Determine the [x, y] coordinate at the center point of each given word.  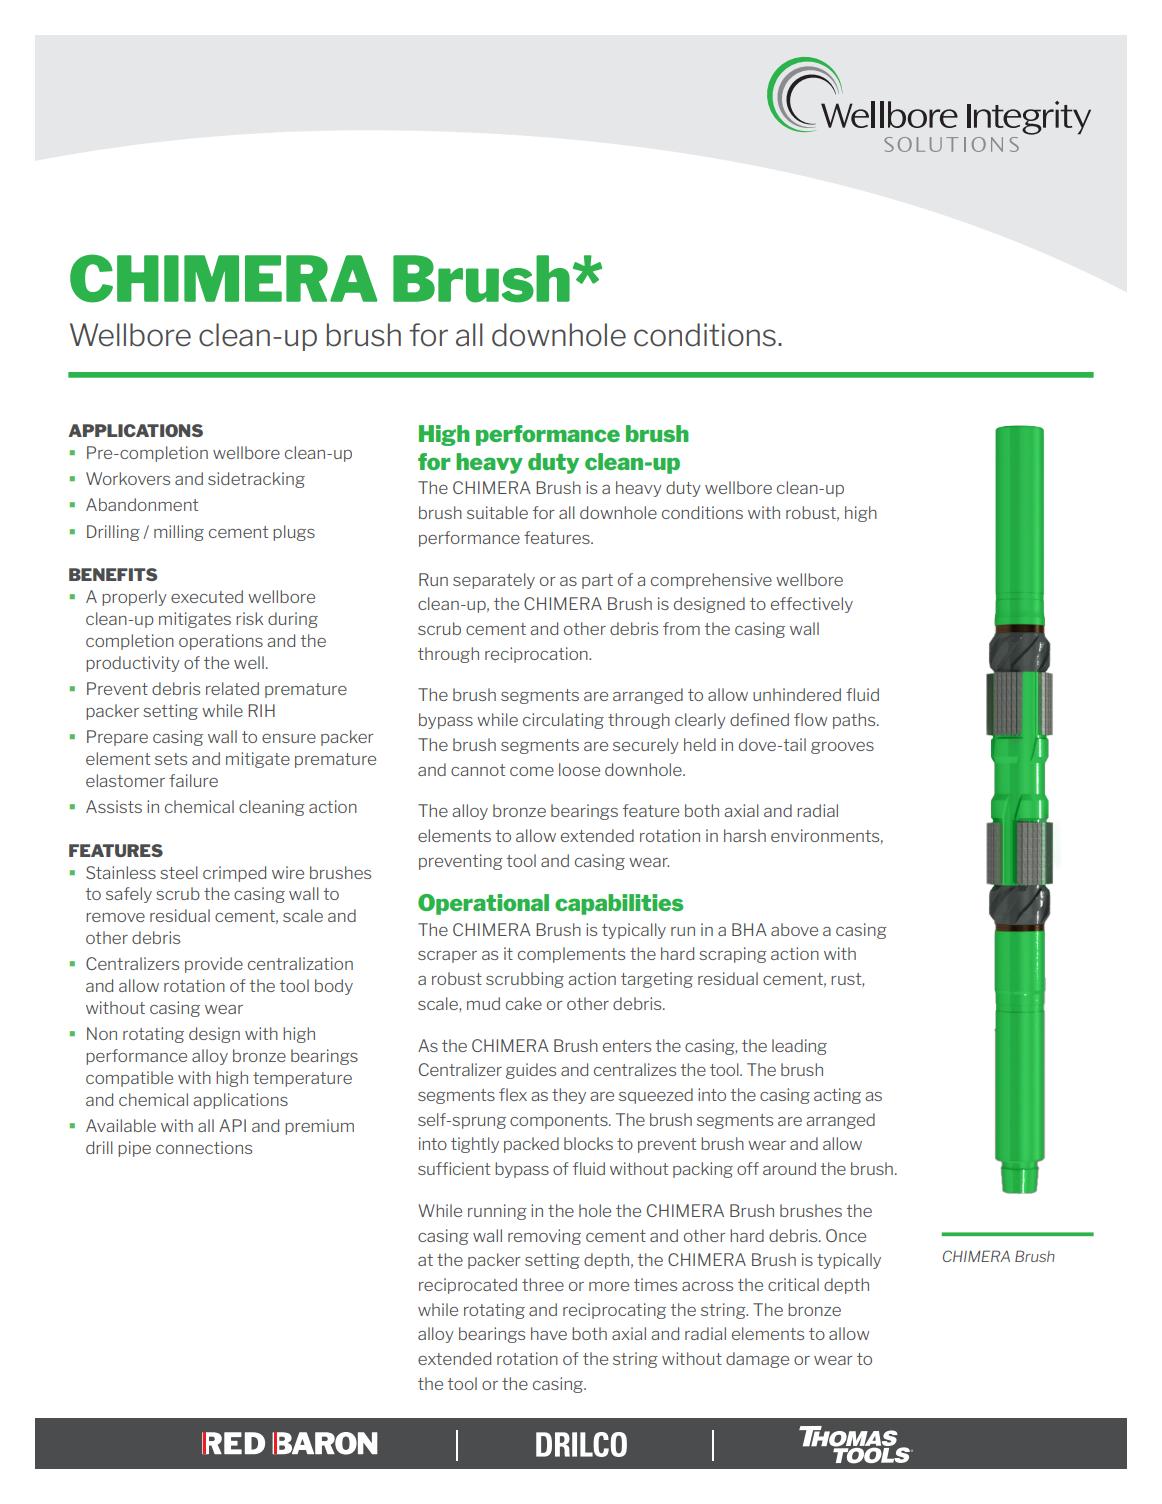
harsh [745, 835]
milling [179, 533]
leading [799, 1047]
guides [531, 1071]
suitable [497, 512]
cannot [478, 770]
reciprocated [468, 1286]
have [549, 1333]
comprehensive [711, 581]
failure [193, 780]
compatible [129, 1079]
